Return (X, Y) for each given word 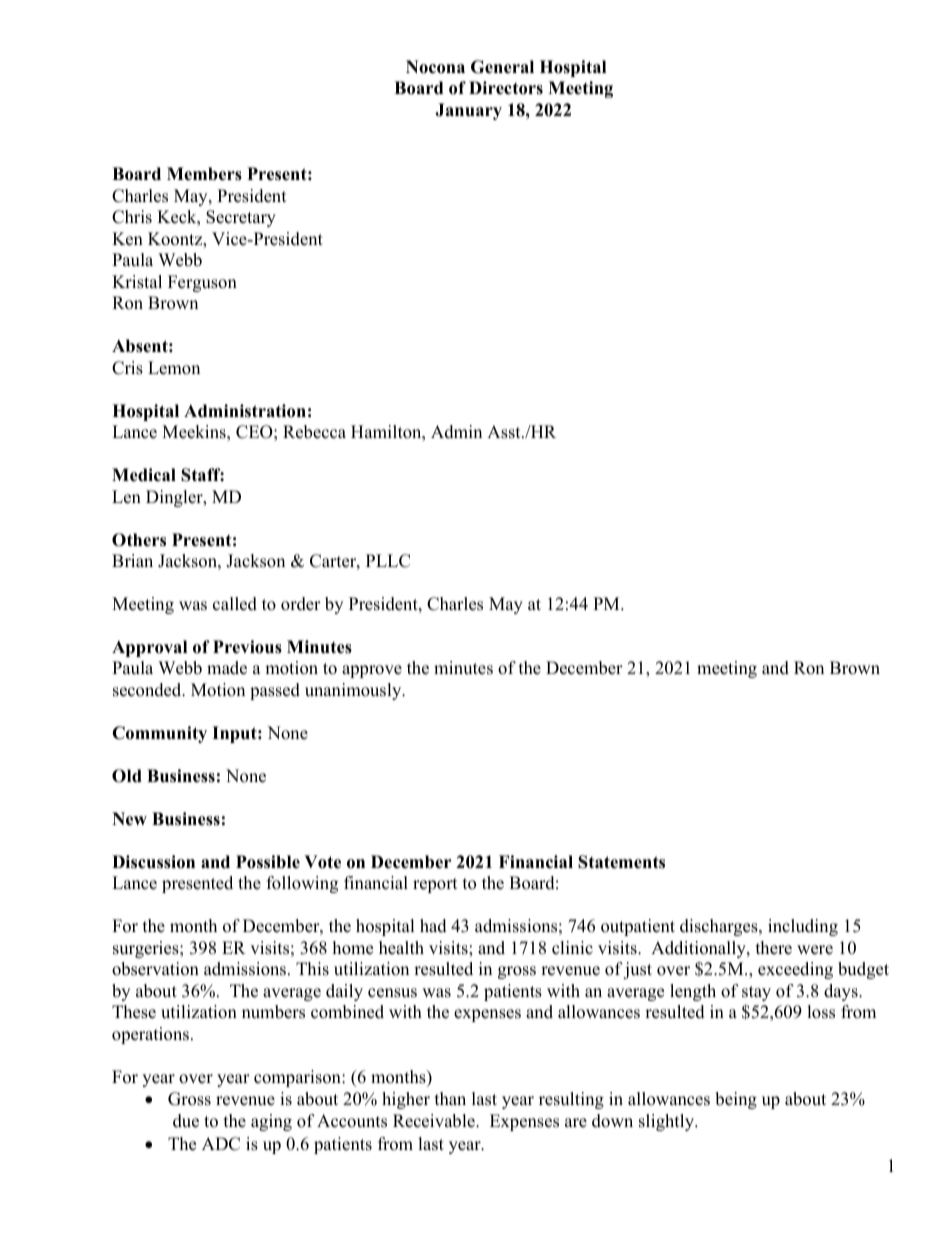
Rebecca (314, 432)
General (502, 67)
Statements (621, 862)
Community (159, 734)
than (450, 1098)
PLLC (388, 561)
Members (204, 174)
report (435, 885)
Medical (144, 475)
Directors (506, 88)
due (186, 1121)
